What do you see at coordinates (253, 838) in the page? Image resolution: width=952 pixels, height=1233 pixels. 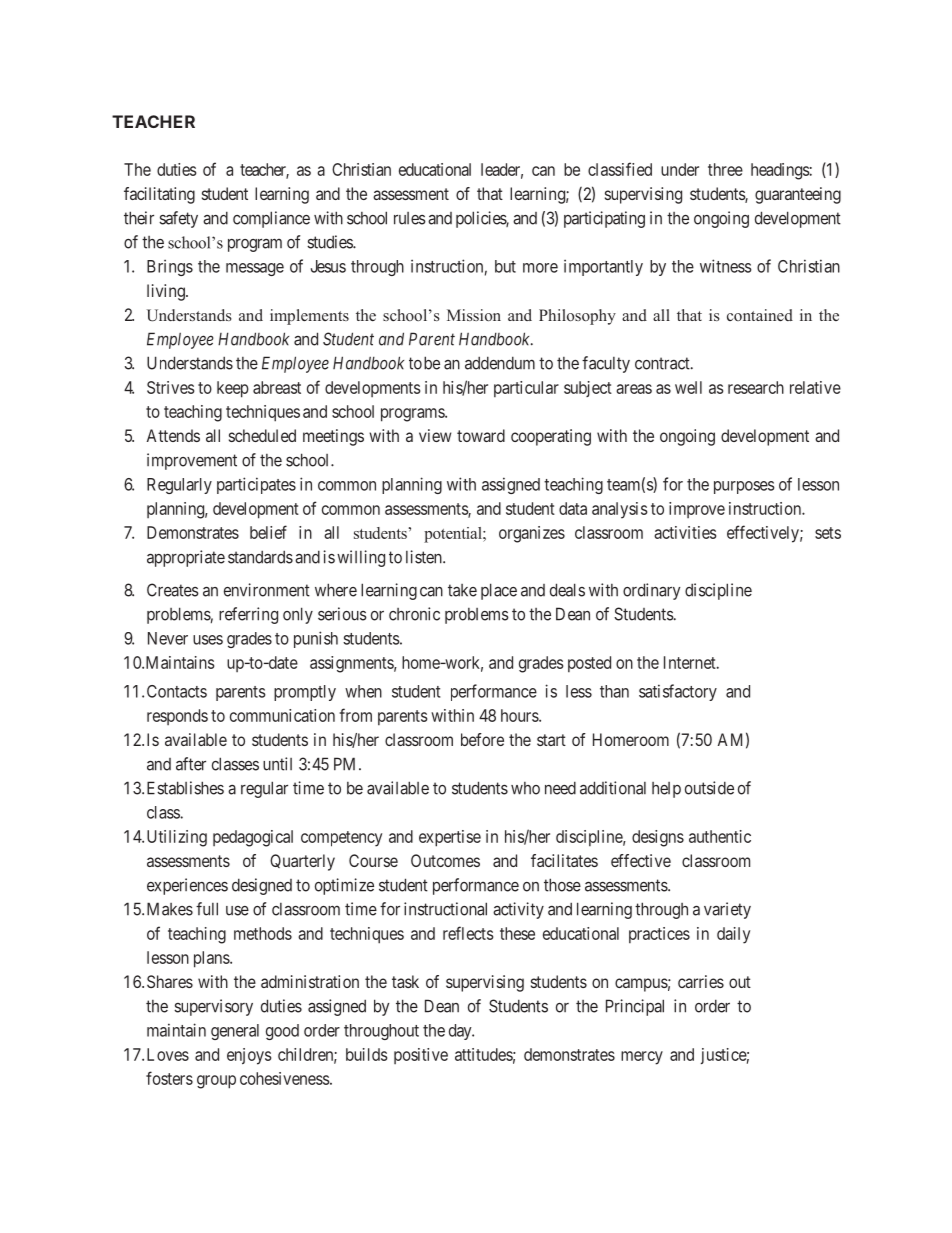 I see `pedagogical` at bounding box center [253, 838].
